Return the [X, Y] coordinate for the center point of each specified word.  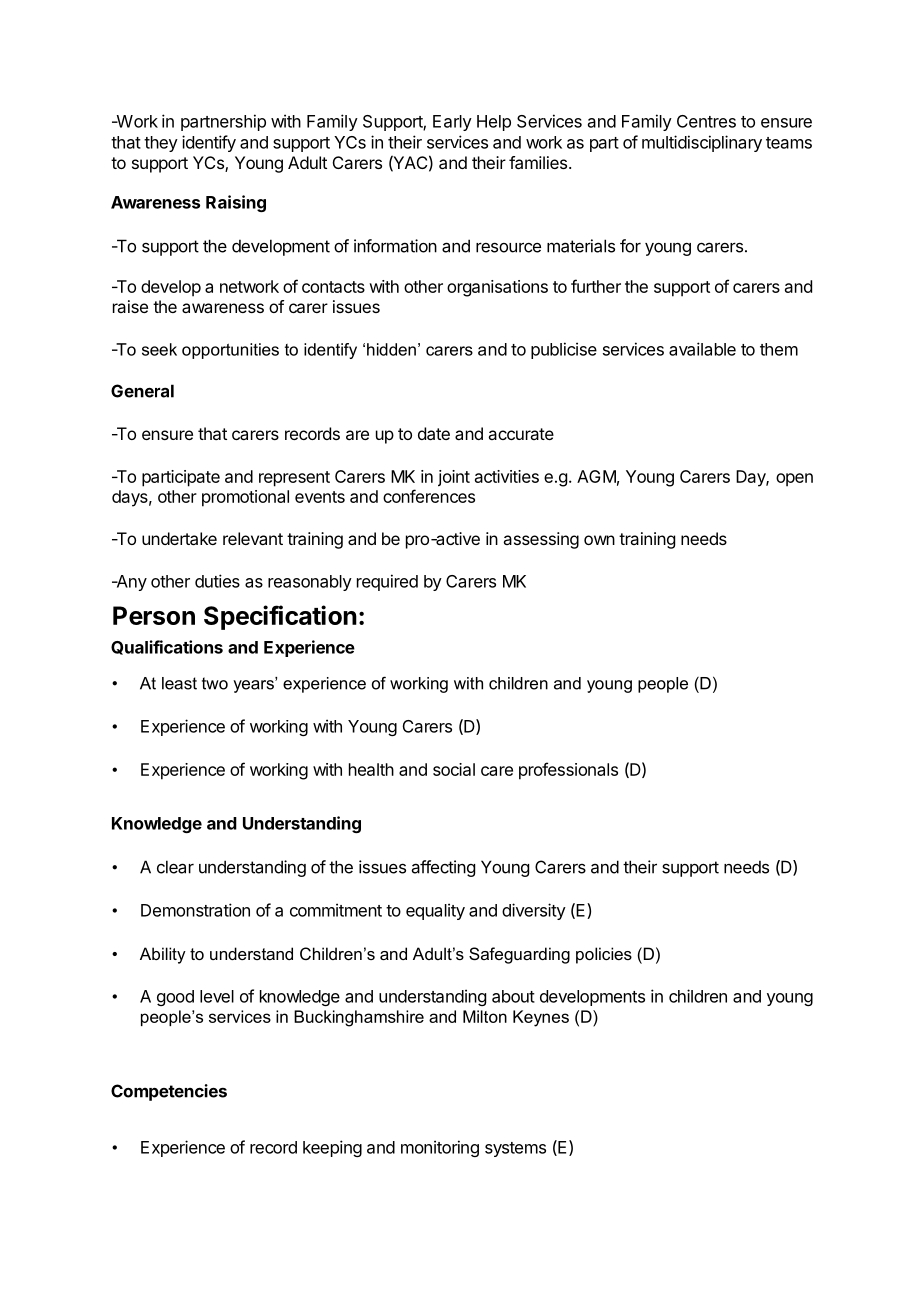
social [454, 769]
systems [515, 1149]
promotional [245, 498]
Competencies [169, 1092]
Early [452, 123]
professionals [568, 771]
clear [175, 867]
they [161, 144]
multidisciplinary [702, 143]
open [794, 480]
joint [454, 478]
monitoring [440, 1148]
